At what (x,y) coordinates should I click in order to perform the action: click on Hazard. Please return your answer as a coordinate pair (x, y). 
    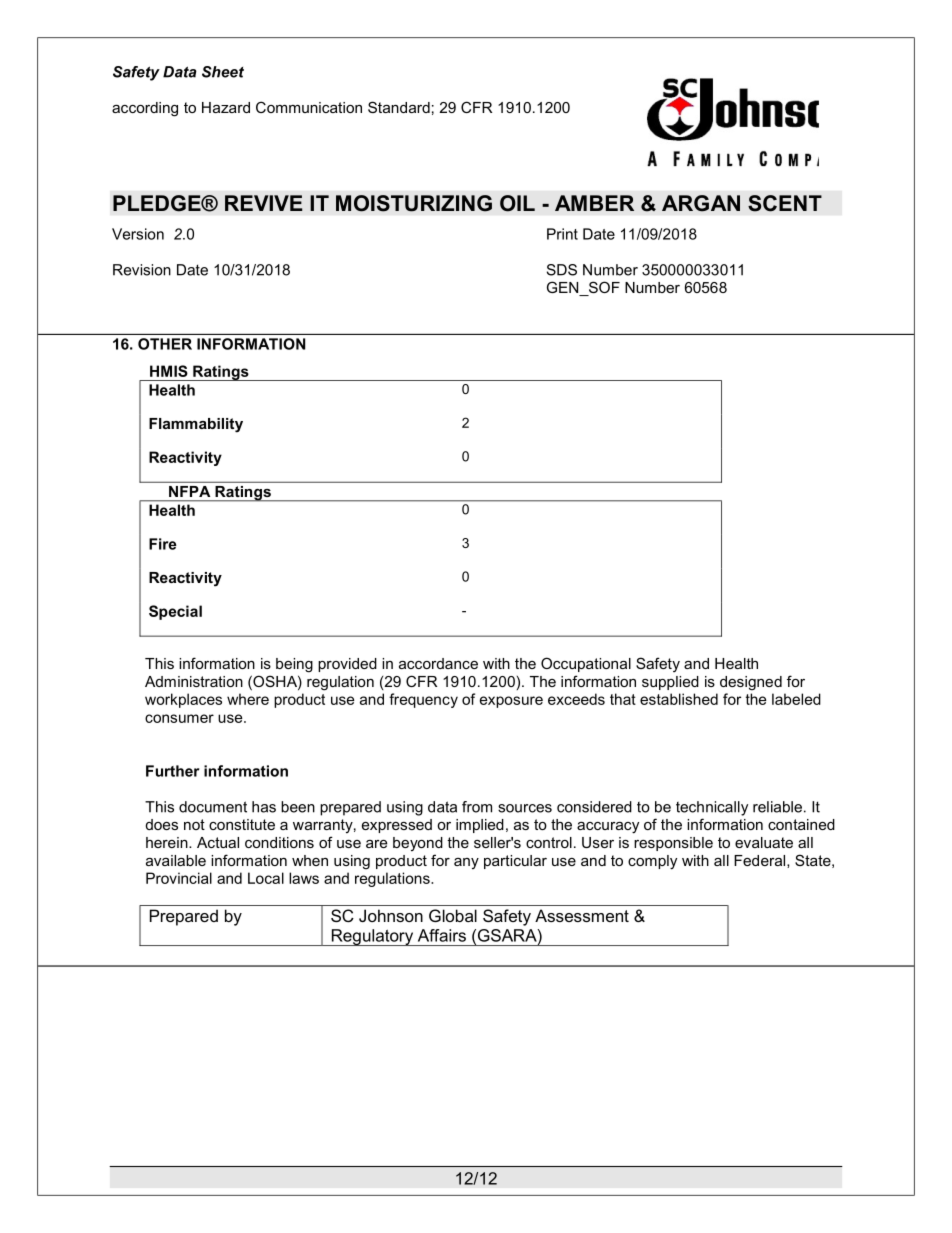
    Looking at the image, I should click on (226, 107).
